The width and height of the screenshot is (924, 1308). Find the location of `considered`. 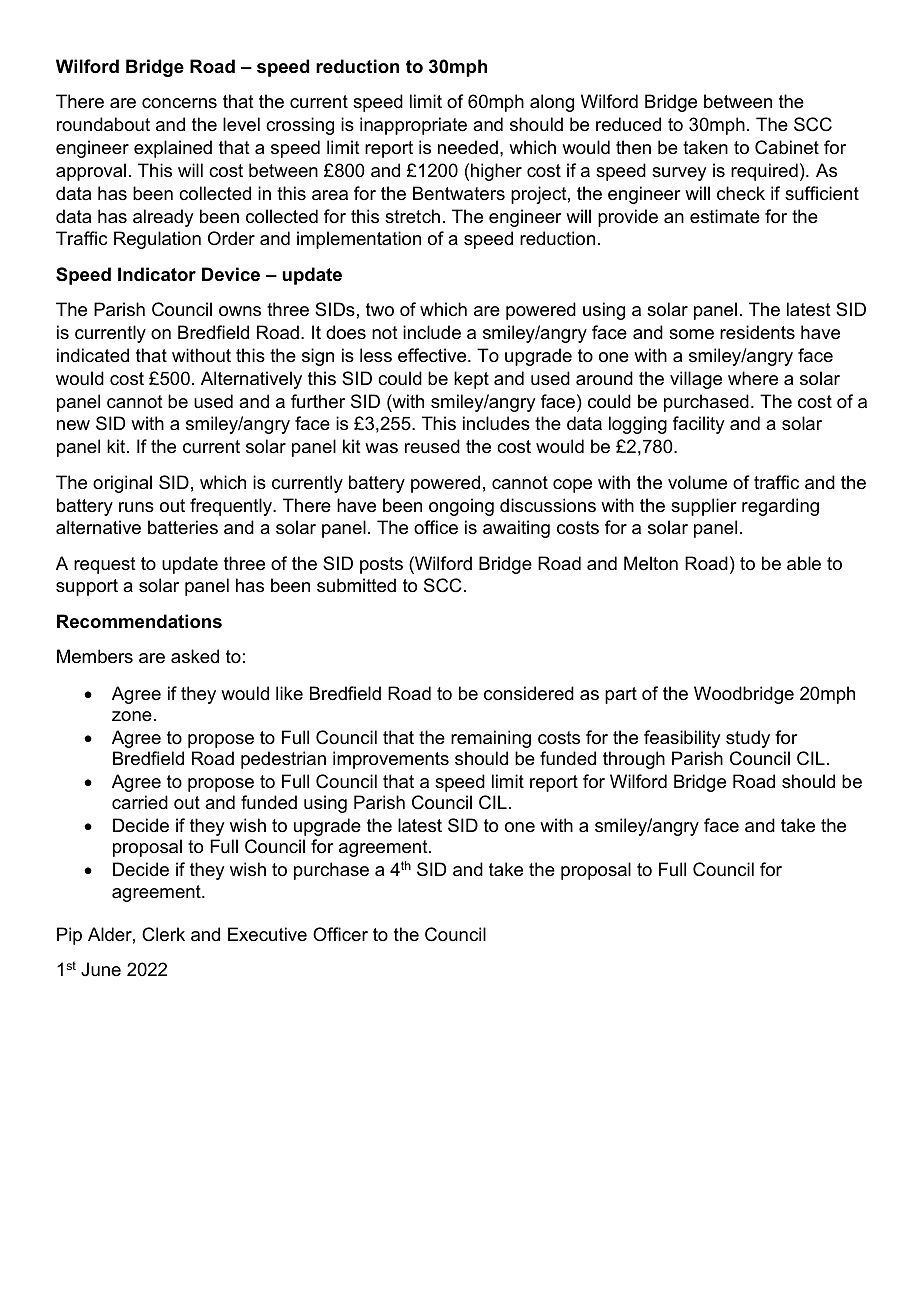

considered is located at coordinates (529, 693).
